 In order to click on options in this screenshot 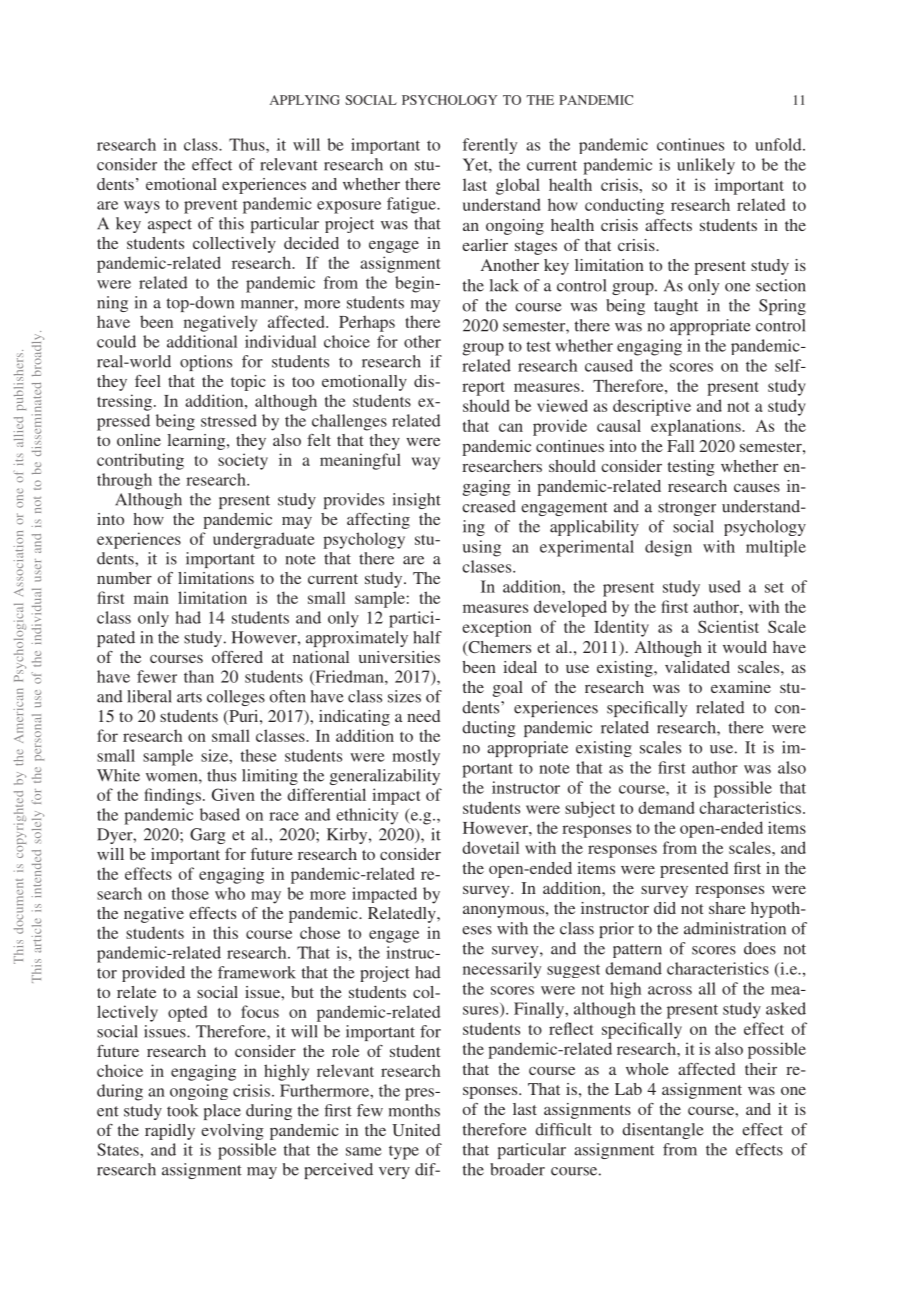, I will do `click(206, 363)`.
